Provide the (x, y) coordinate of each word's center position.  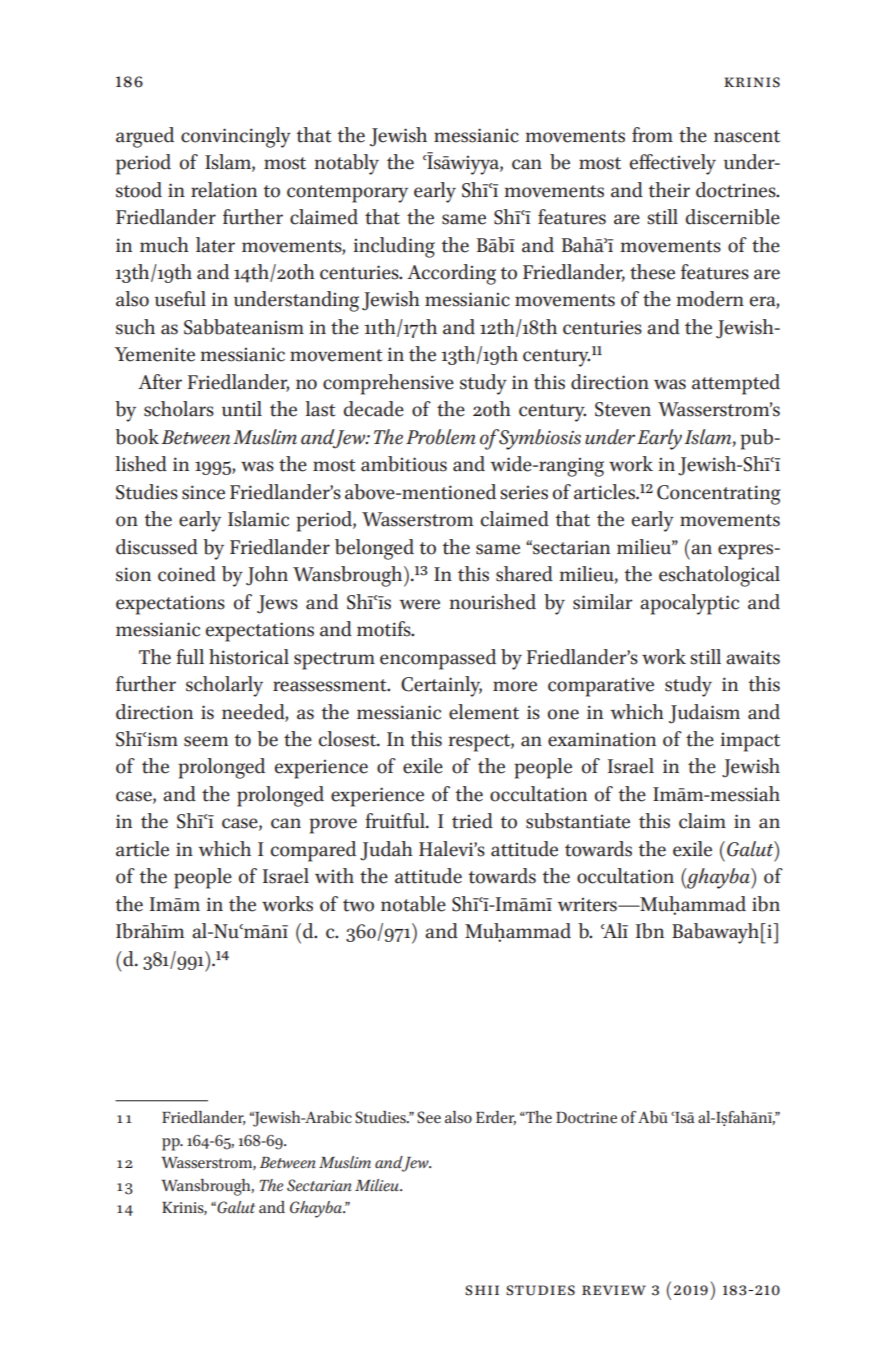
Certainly (441, 686)
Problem (441, 437)
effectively (673, 164)
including (394, 247)
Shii (482, 1290)
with (334, 876)
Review (614, 1290)
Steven (623, 409)
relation (224, 190)
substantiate (578, 821)
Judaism (704, 714)
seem (206, 741)
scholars (179, 409)
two (358, 905)
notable (413, 904)
